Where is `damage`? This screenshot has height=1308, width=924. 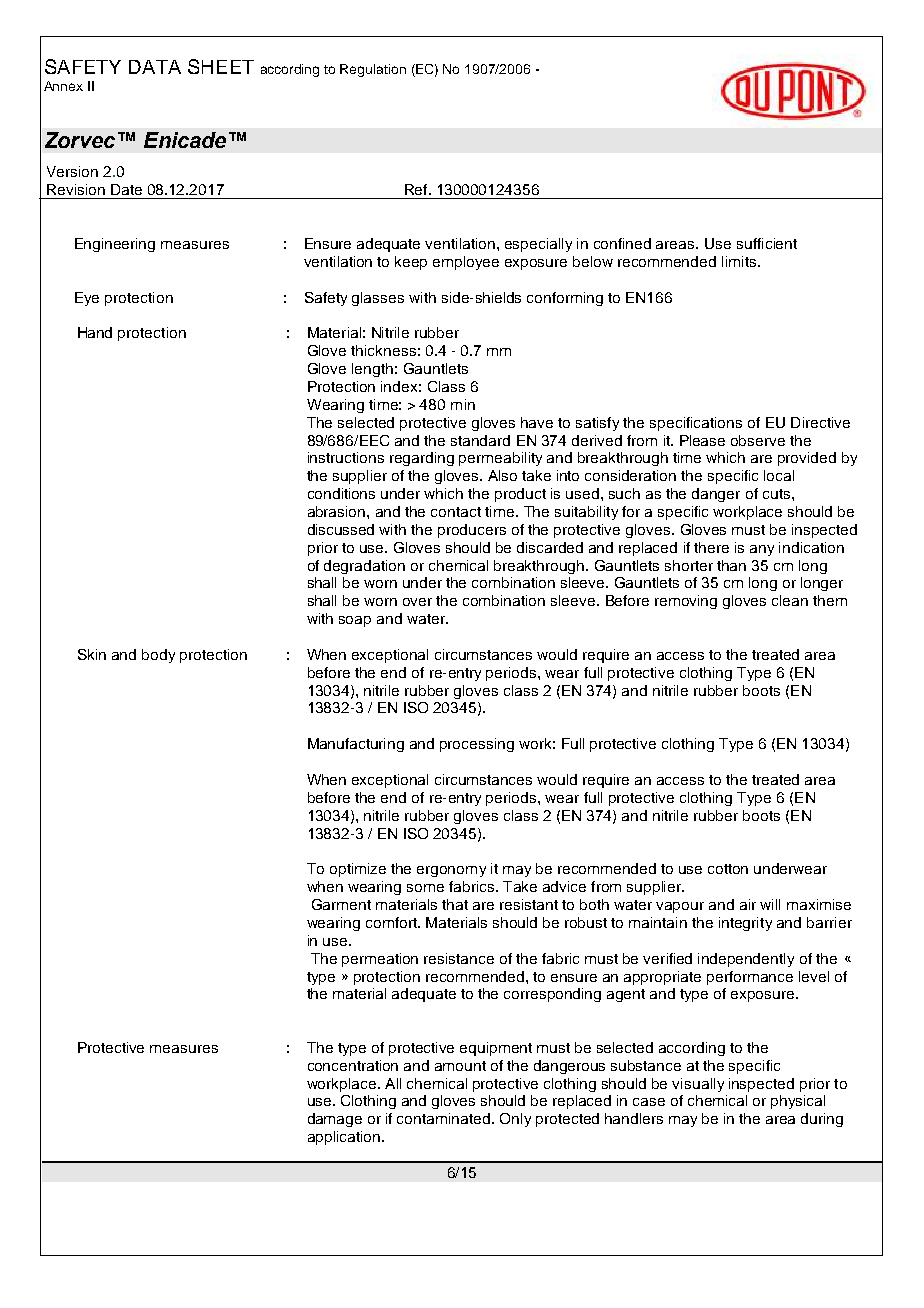 damage is located at coordinates (335, 1120).
